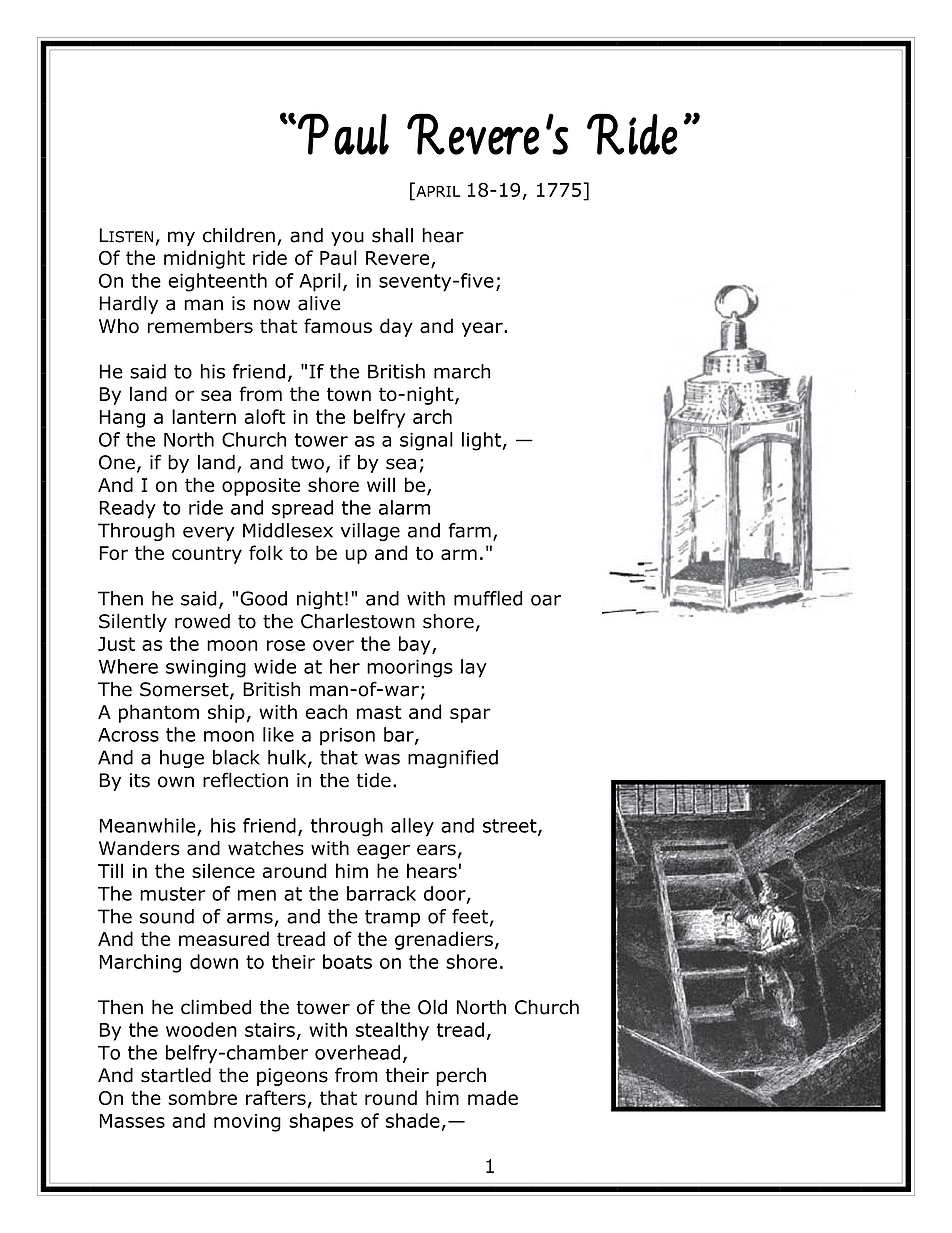 This screenshot has height=1233, width=952. I want to click on magnified, so click(453, 759).
